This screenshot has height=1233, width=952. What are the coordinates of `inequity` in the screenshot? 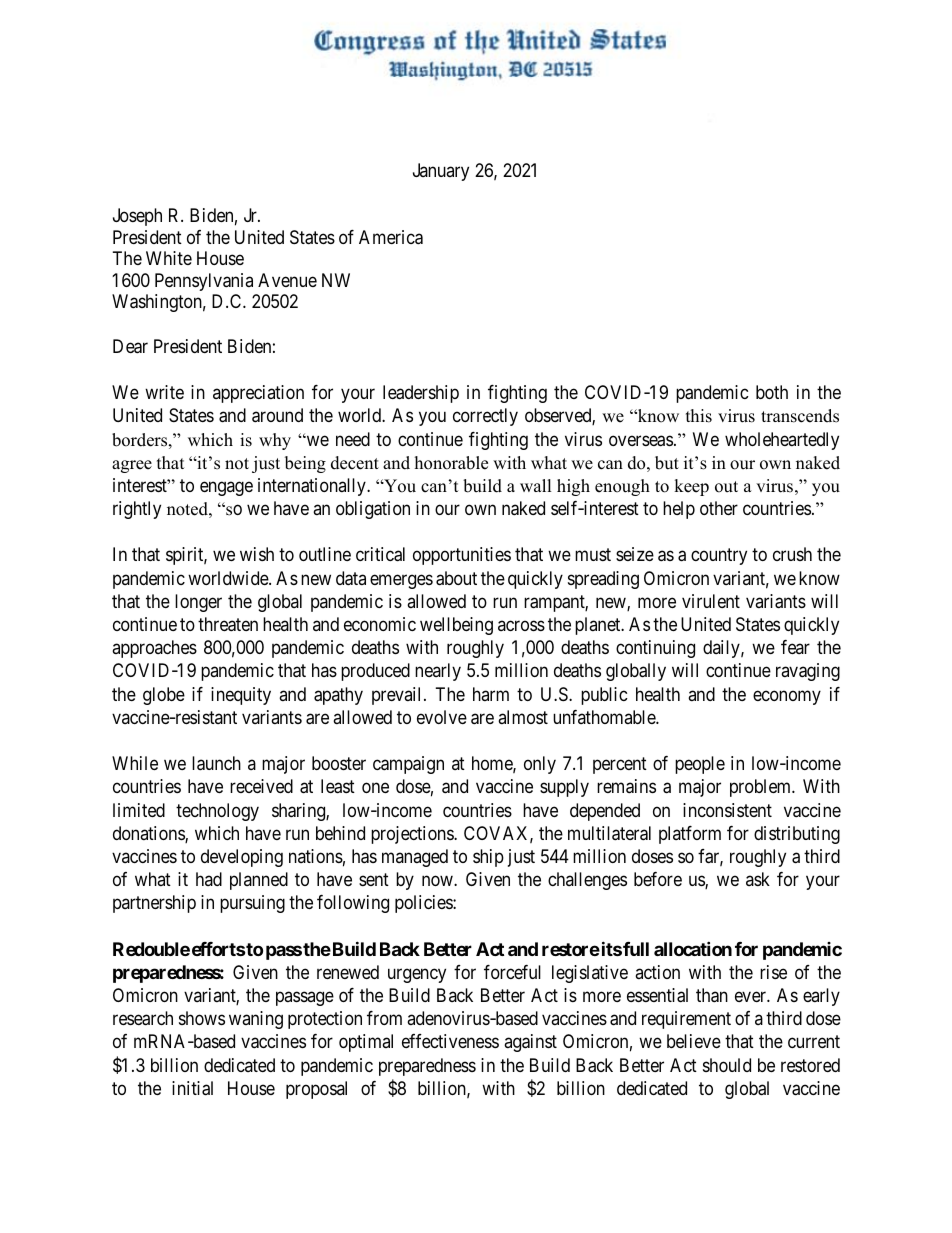 It's located at (241, 696).
